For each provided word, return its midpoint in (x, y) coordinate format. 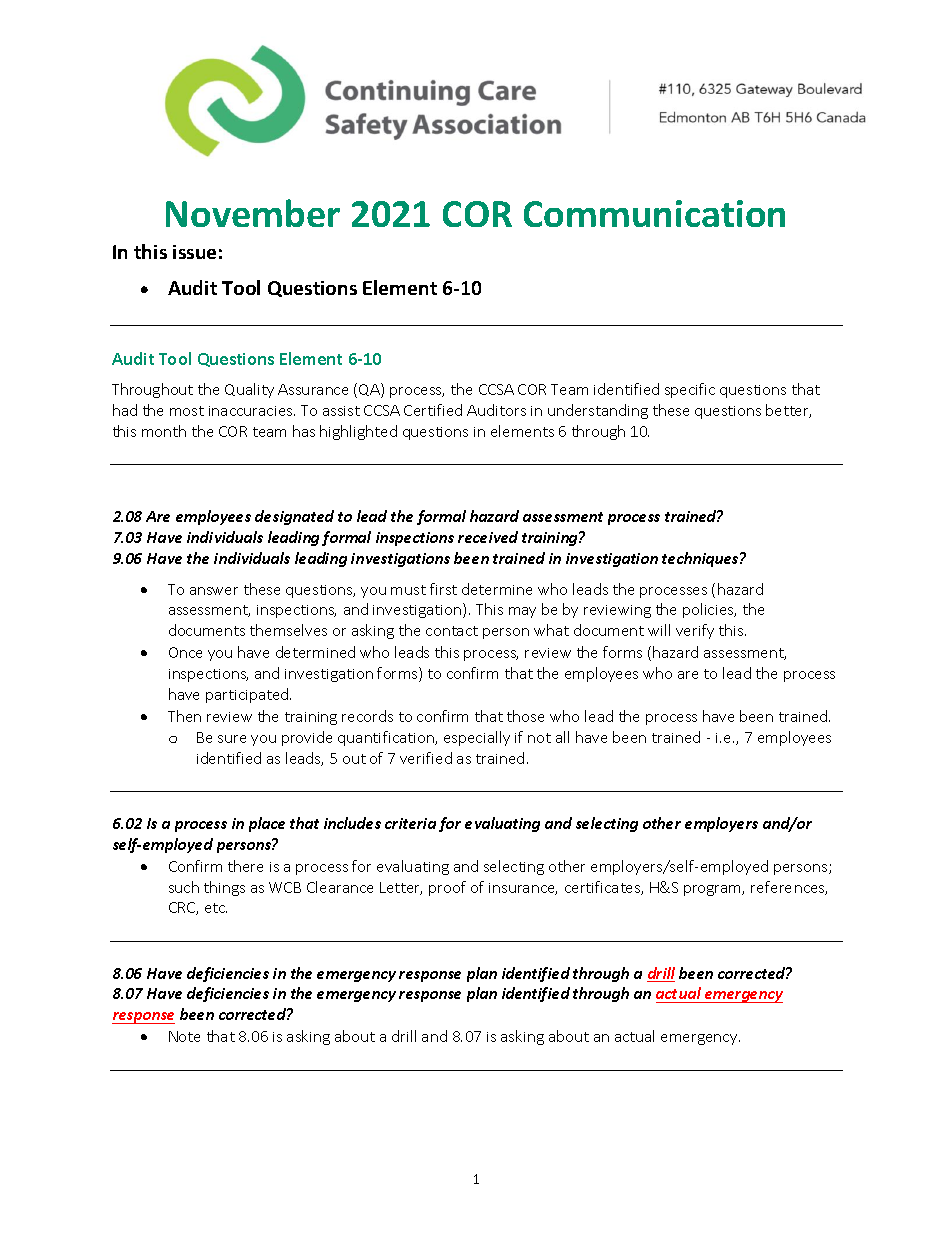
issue (194, 252)
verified (426, 758)
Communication (654, 213)
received (488, 537)
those (525, 716)
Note (184, 1036)
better (788, 411)
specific (690, 390)
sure (232, 739)
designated (294, 517)
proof (447, 888)
